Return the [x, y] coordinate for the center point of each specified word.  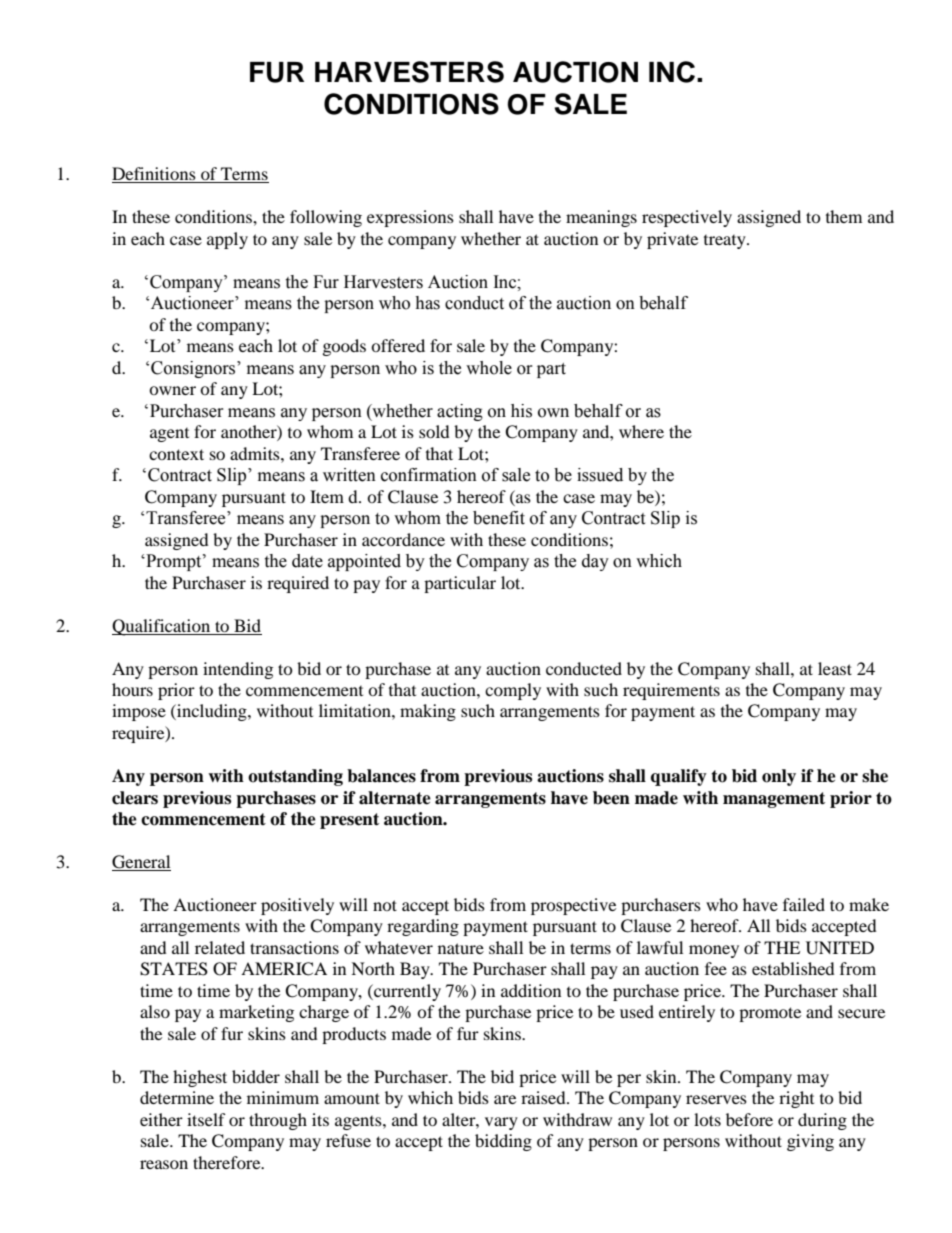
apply [227, 240]
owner [172, 390]
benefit [499, 518]
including [212, 712]
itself [206, 1119]
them [844, 216]
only [779, 777]
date [307, 561]
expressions [410, 218]
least [835, 668]
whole [489, 368]
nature [461, 948]
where [641, 431]
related [220, 947]
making [428, 712]
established [793, 968]
